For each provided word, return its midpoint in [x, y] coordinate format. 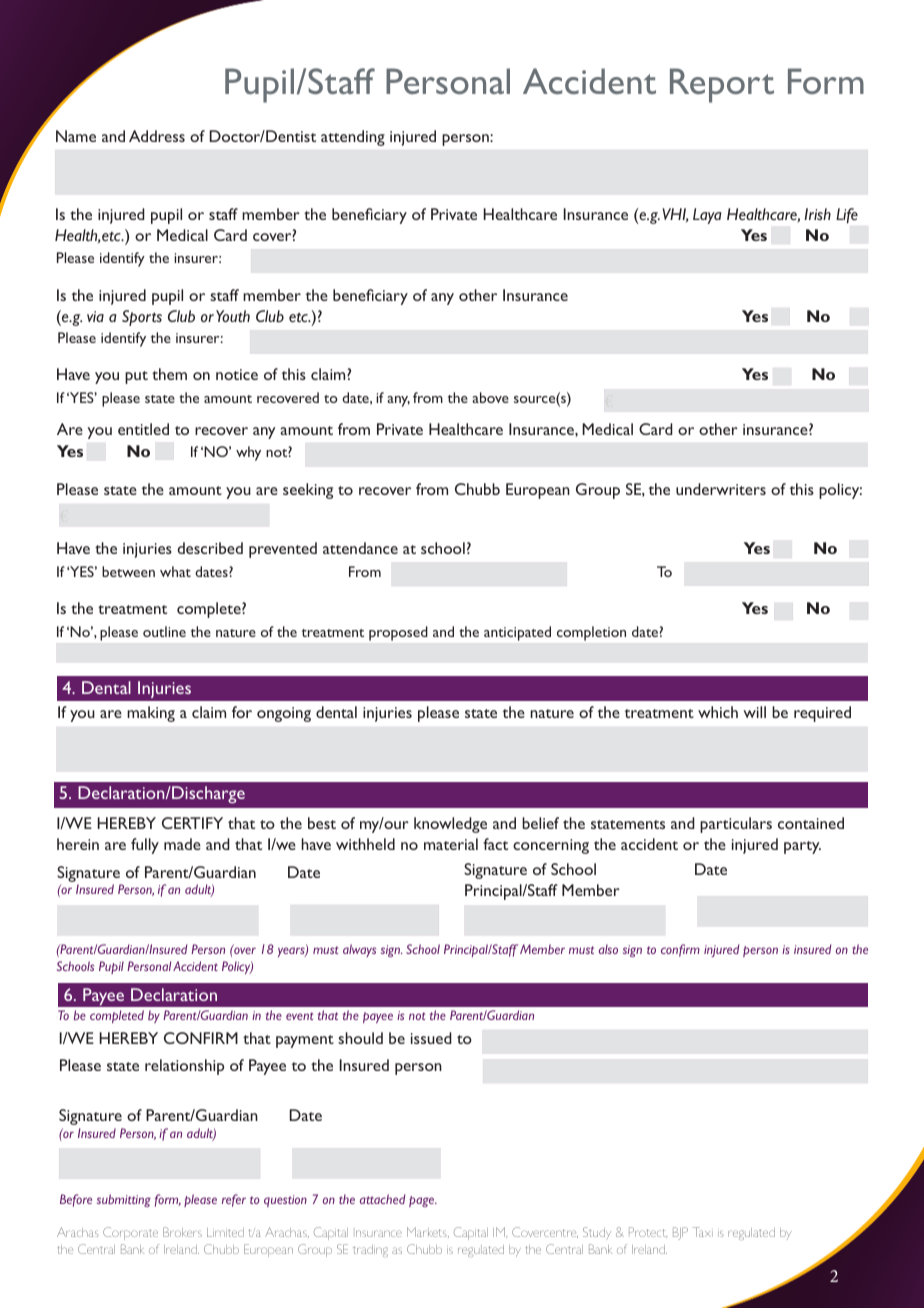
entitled [143, 429]
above [490, 397]
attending [353, 138]
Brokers [182, 1232]
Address [157, 136]
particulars [736, 825]
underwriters [721, 489]
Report [722, 85]
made [182, 844]
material [451, 844]
